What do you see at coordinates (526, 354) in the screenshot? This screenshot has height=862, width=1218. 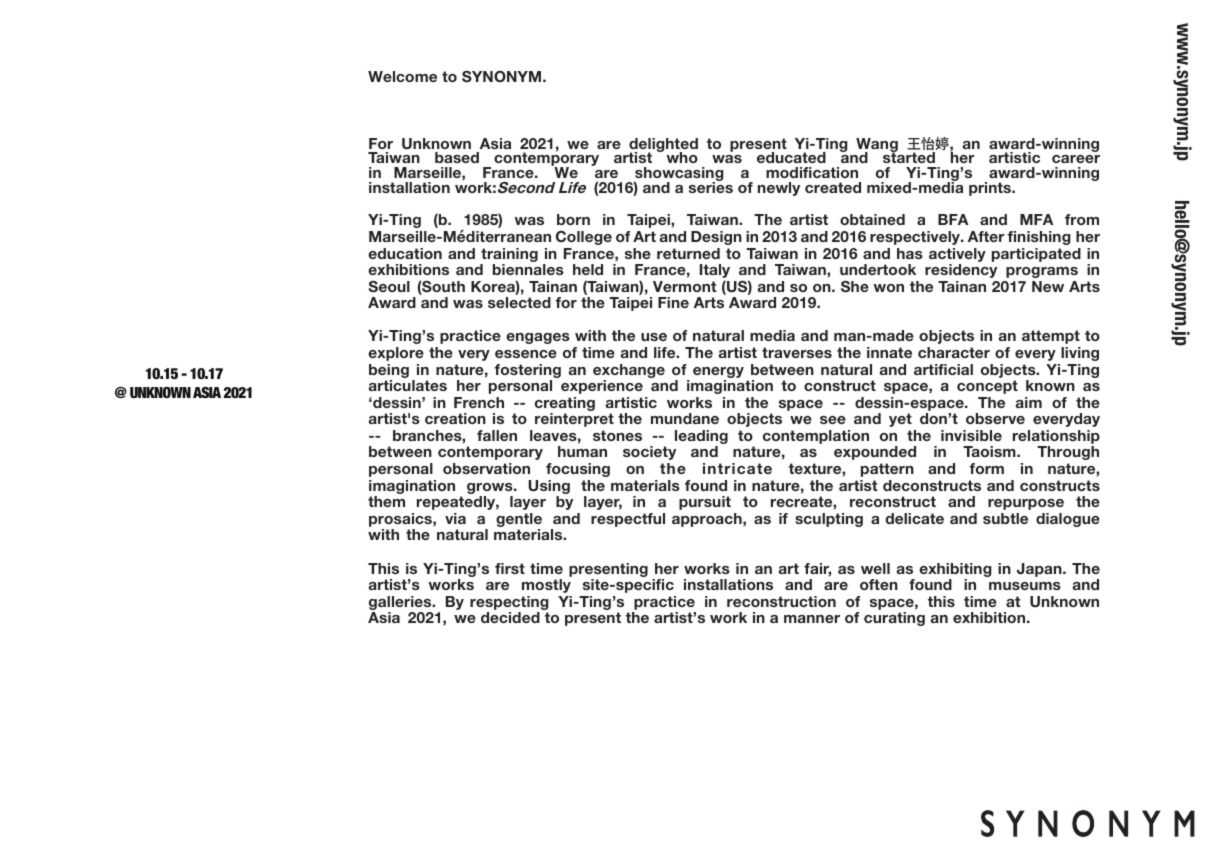 I see `essence` at bounding box center [526, 354].
